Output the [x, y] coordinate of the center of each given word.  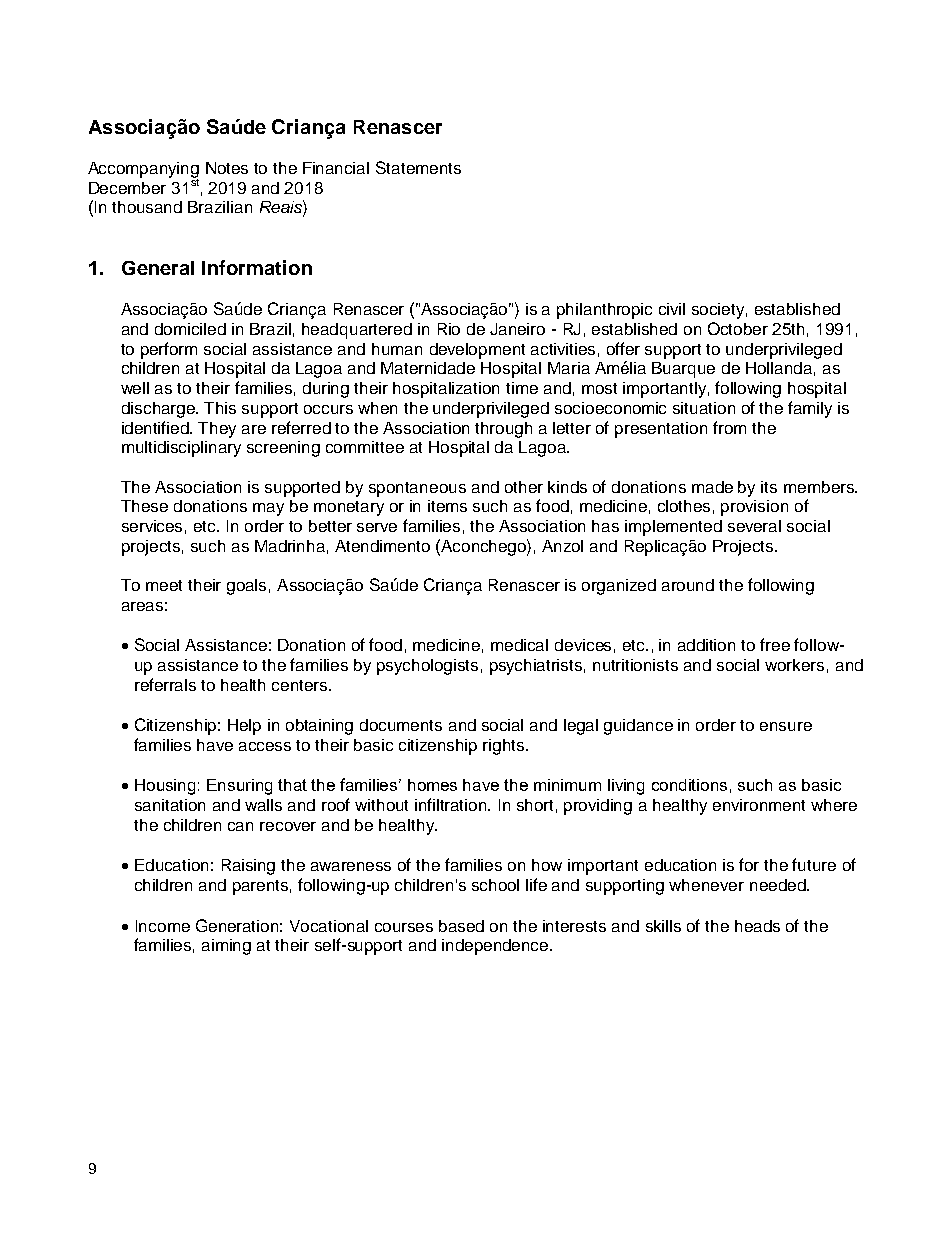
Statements [418, 167]
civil [672, 309]
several [754, 526]
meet [164, 585]
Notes [227, 168]
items [447, 506]
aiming [226, 947]
